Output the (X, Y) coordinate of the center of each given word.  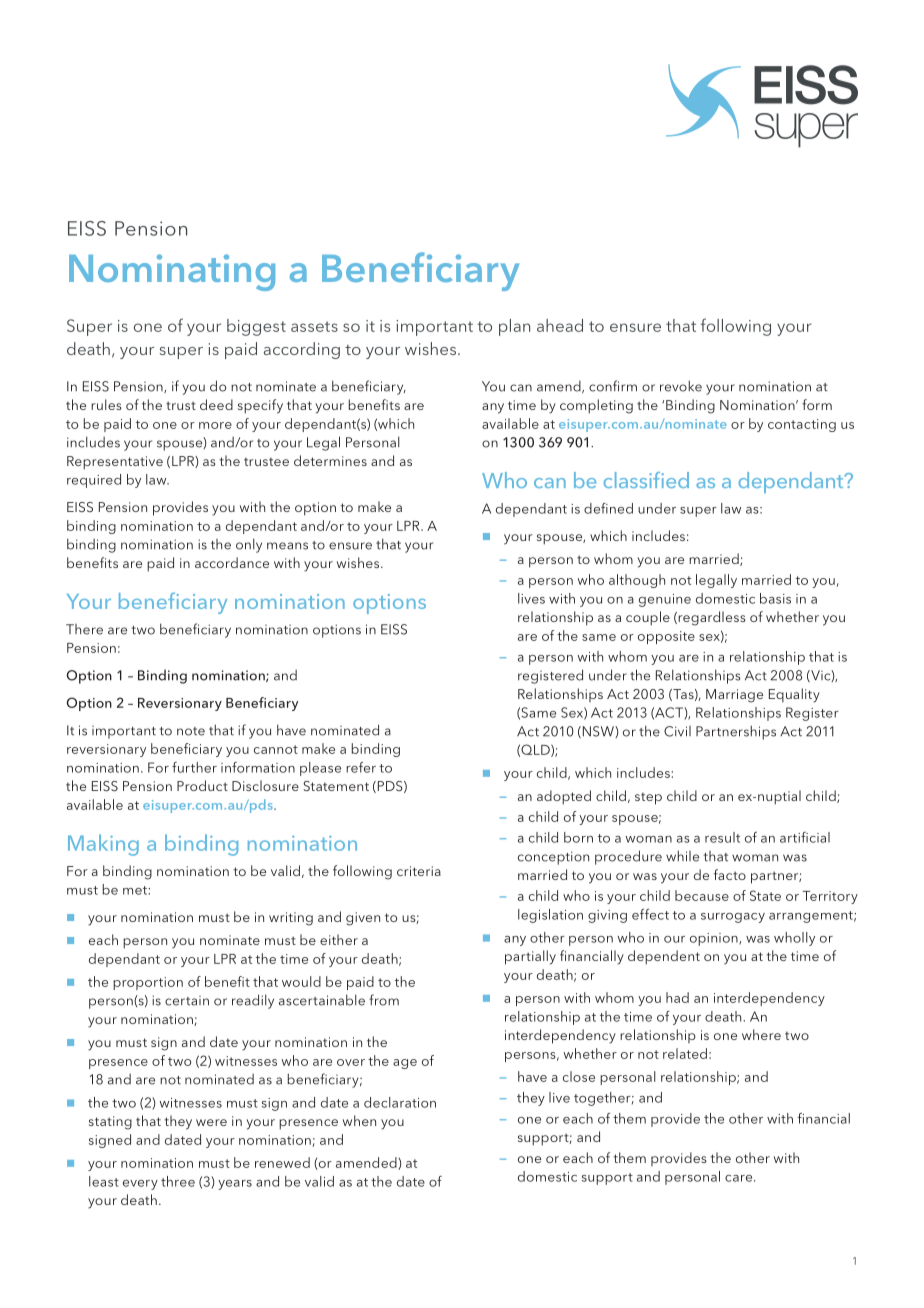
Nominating (172, 272)
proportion (148, 983)
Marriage (734, 696)
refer (361, 767)
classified (646, 480)
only (249, 545)
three (178, 1181)
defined (608, 508)
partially (530, 957)
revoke (681, 386)
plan (514, 327)
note (191, 731)
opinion (715, 939)
